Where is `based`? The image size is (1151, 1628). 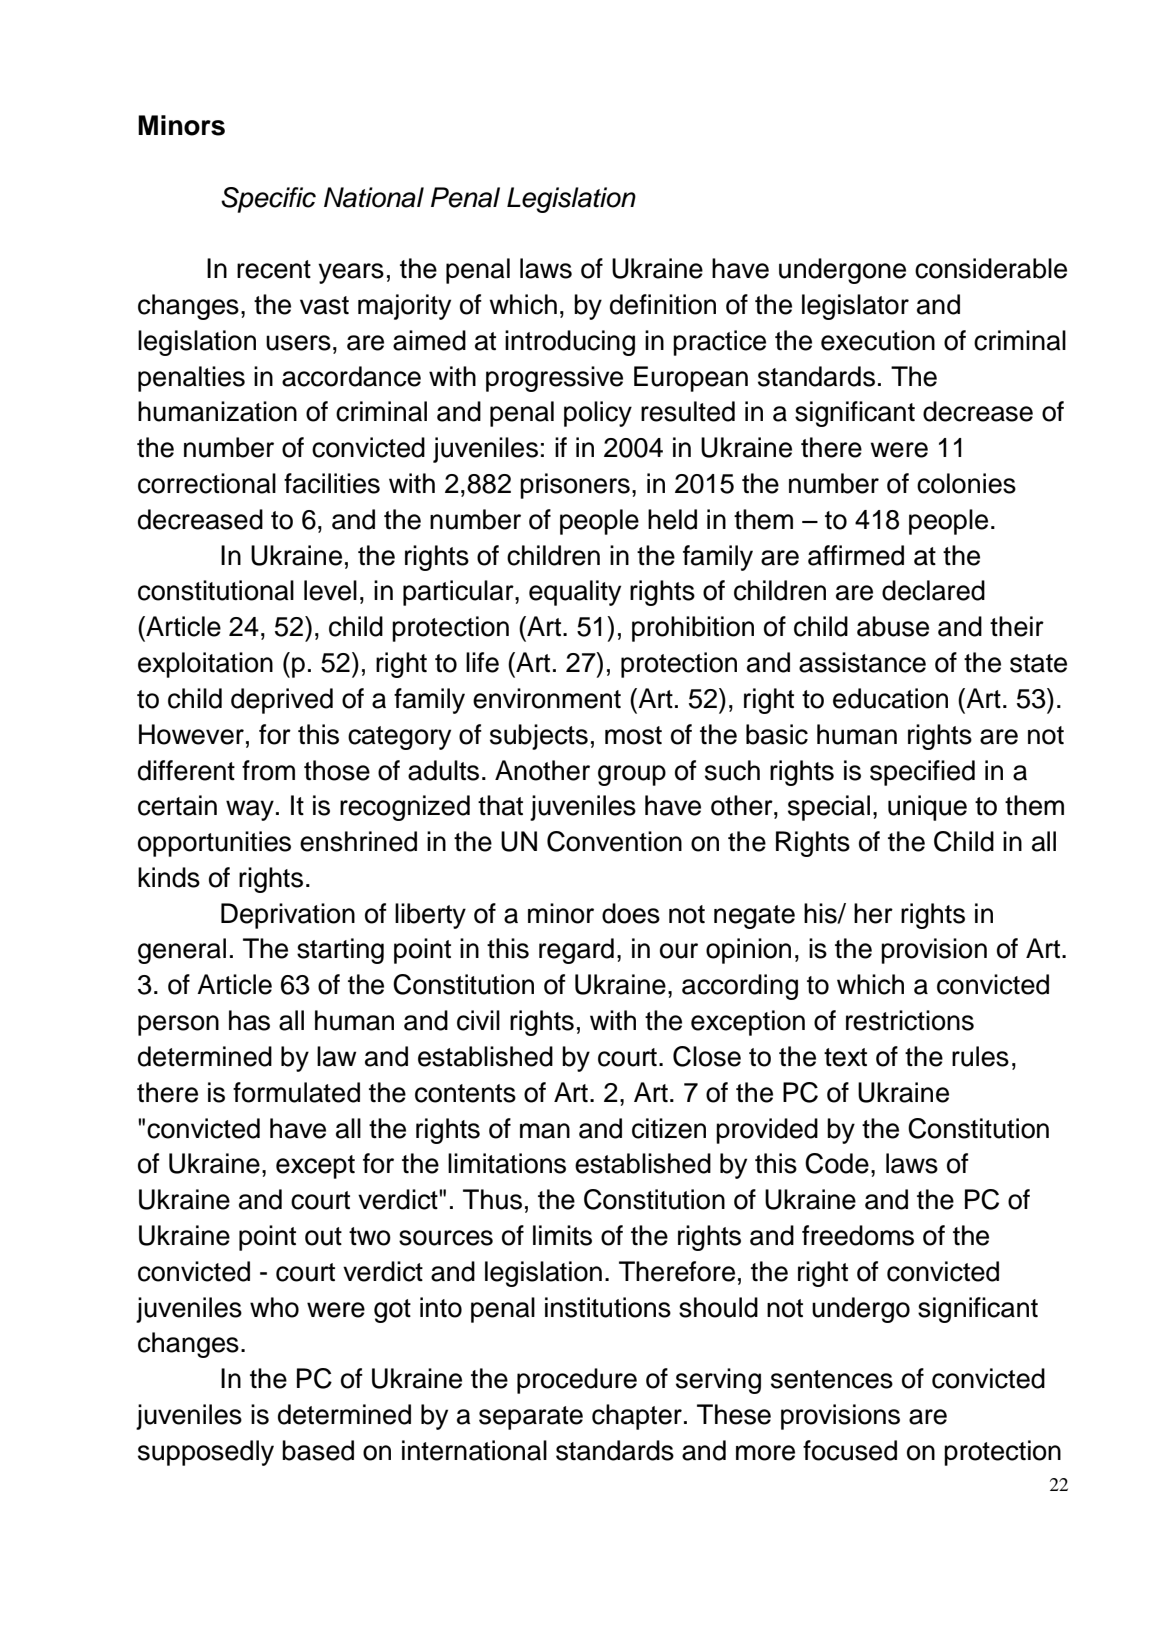 based is located at coordinates (318, 1450).
